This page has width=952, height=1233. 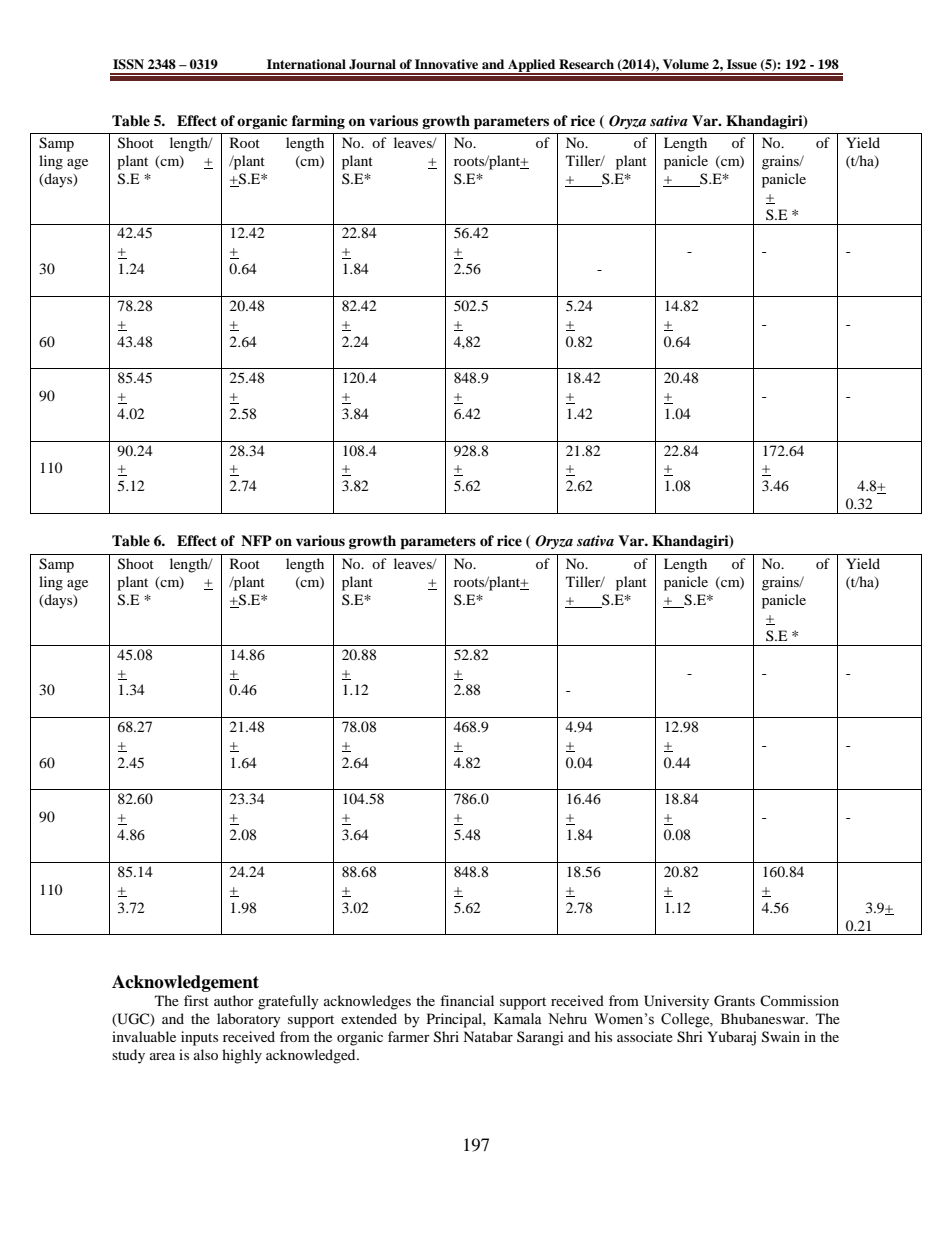 I want to click on acknowledges, so click(x=367, y=1002).
